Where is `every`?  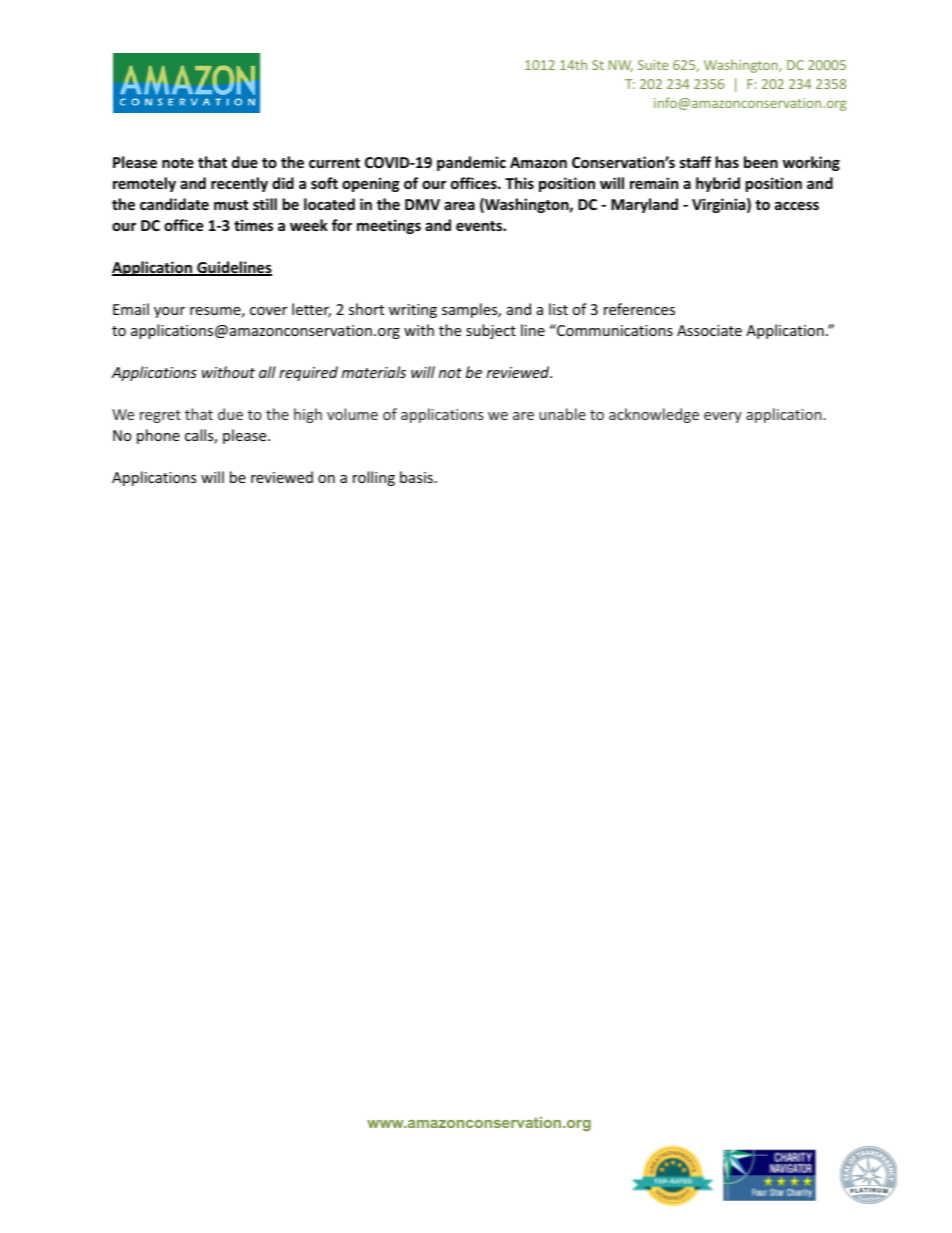
every is located at coordinates (723, 417).
